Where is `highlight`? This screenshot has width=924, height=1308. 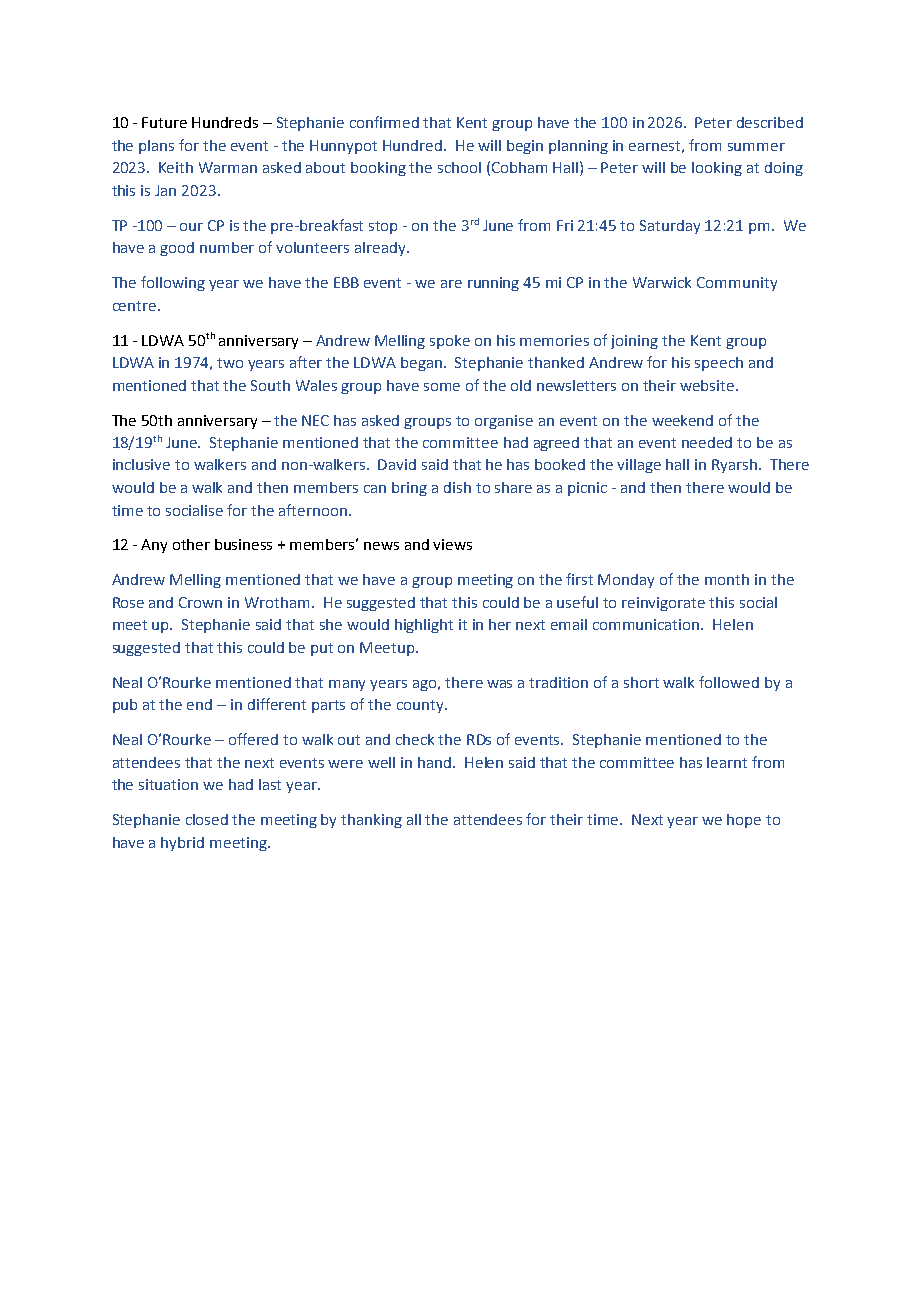 highlight is located at coordinates (424, 626).
